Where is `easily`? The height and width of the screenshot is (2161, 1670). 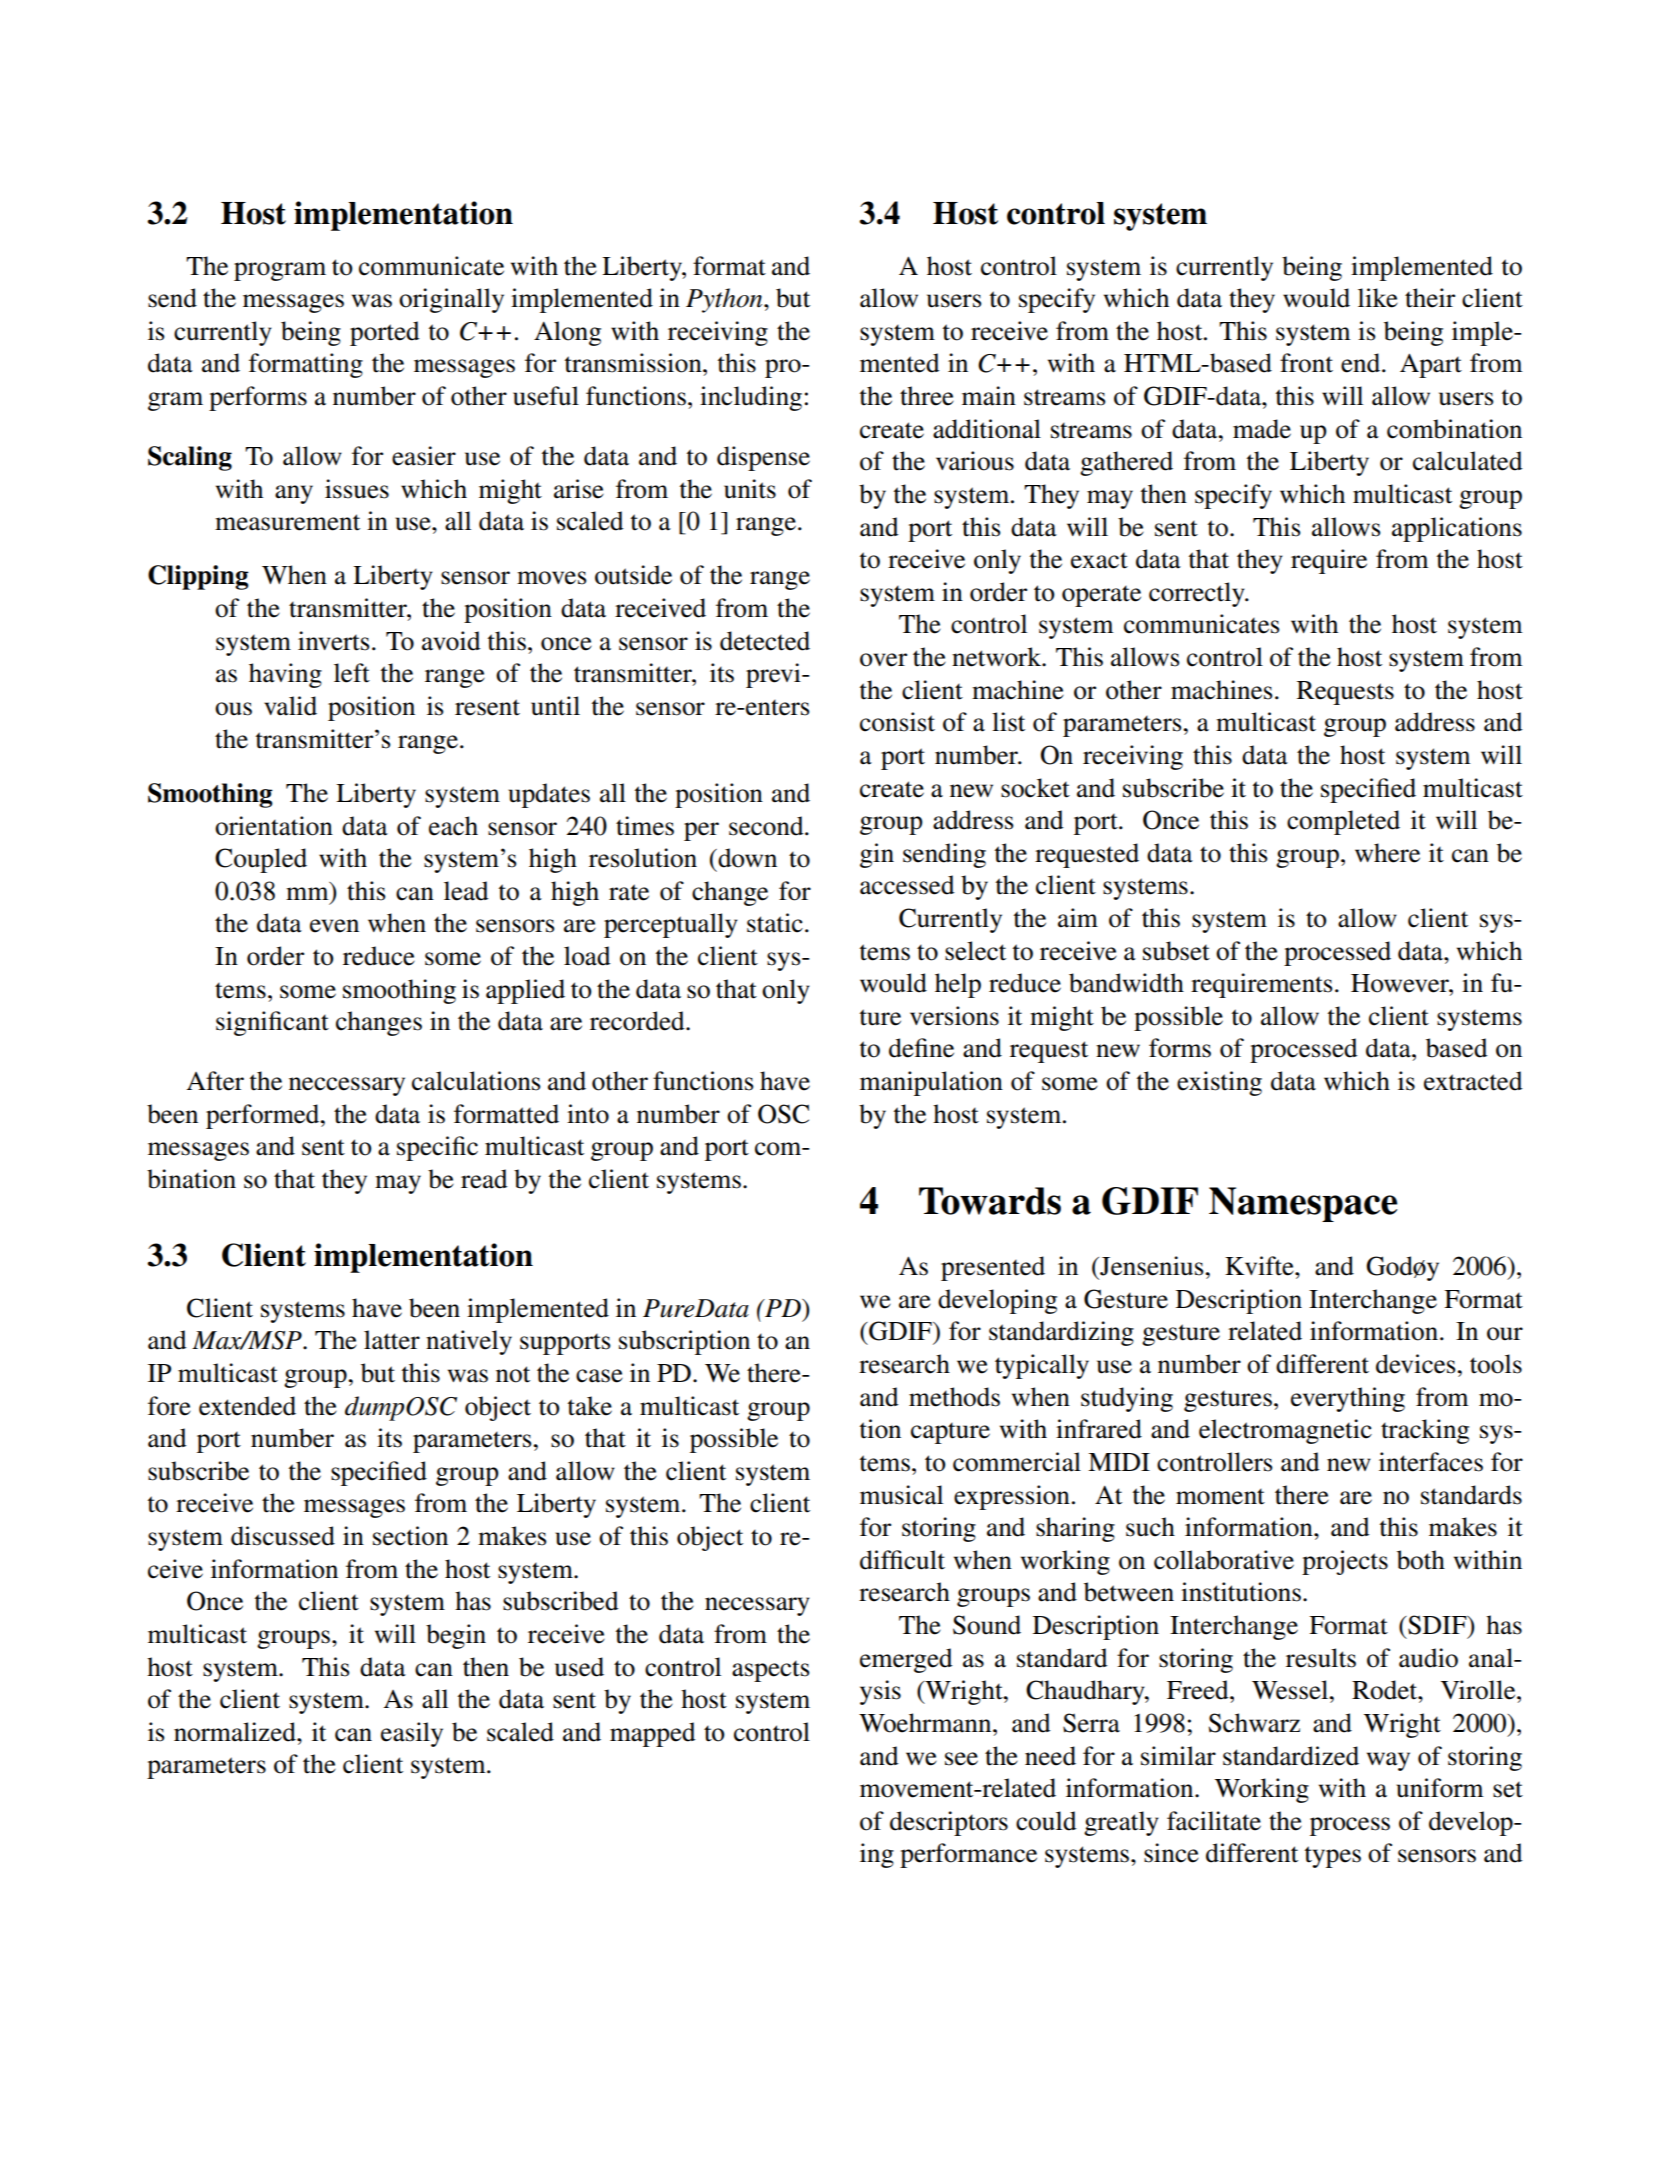 easily is located at coordinates (412, 1734).
